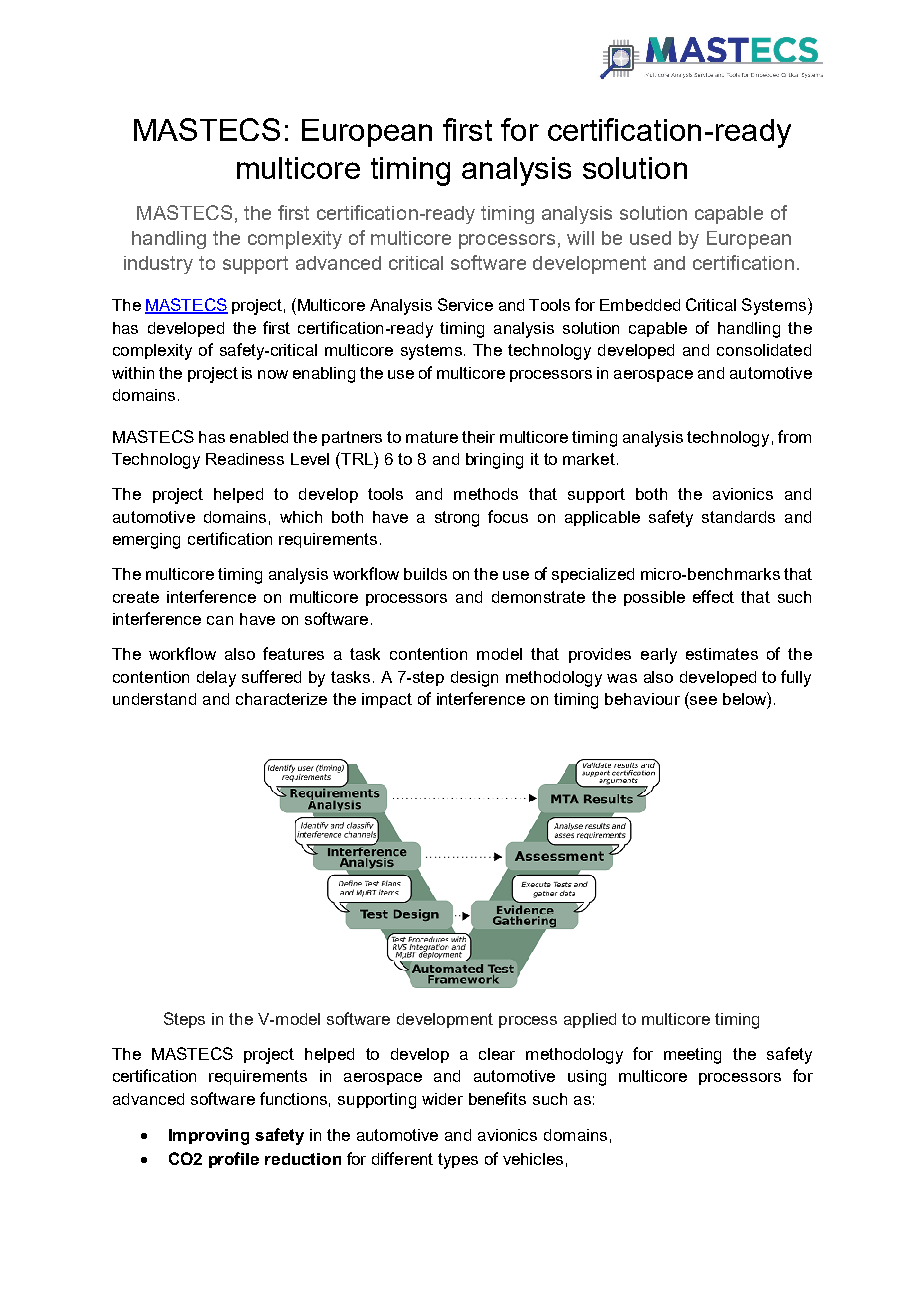 Image resolution: width=924 pixels, height=1307 pixels. Describe the element at coordinates (425, 574) in the image. I see `builds` at that location.
